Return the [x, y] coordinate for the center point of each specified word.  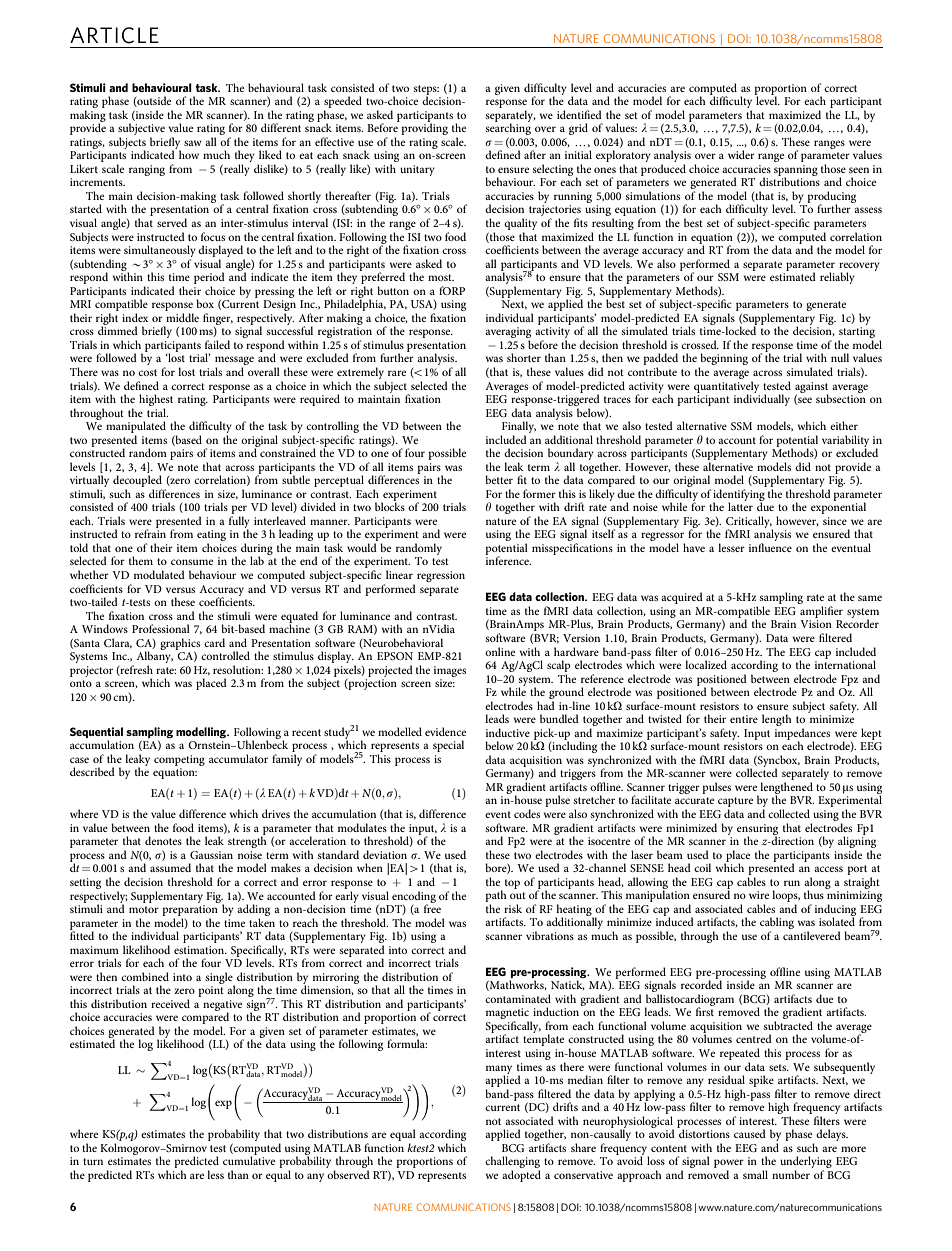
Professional [161, 628]
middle [182, 317]
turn [93, 1161]
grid [578, 129]
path [496, 897]
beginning [723, 360]
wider [741, 154]
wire [759, 895]
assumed [170, 867]
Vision [816, 624]
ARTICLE [114, 35]
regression [441, 576]
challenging [512, 1163]
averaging [508, 334]
